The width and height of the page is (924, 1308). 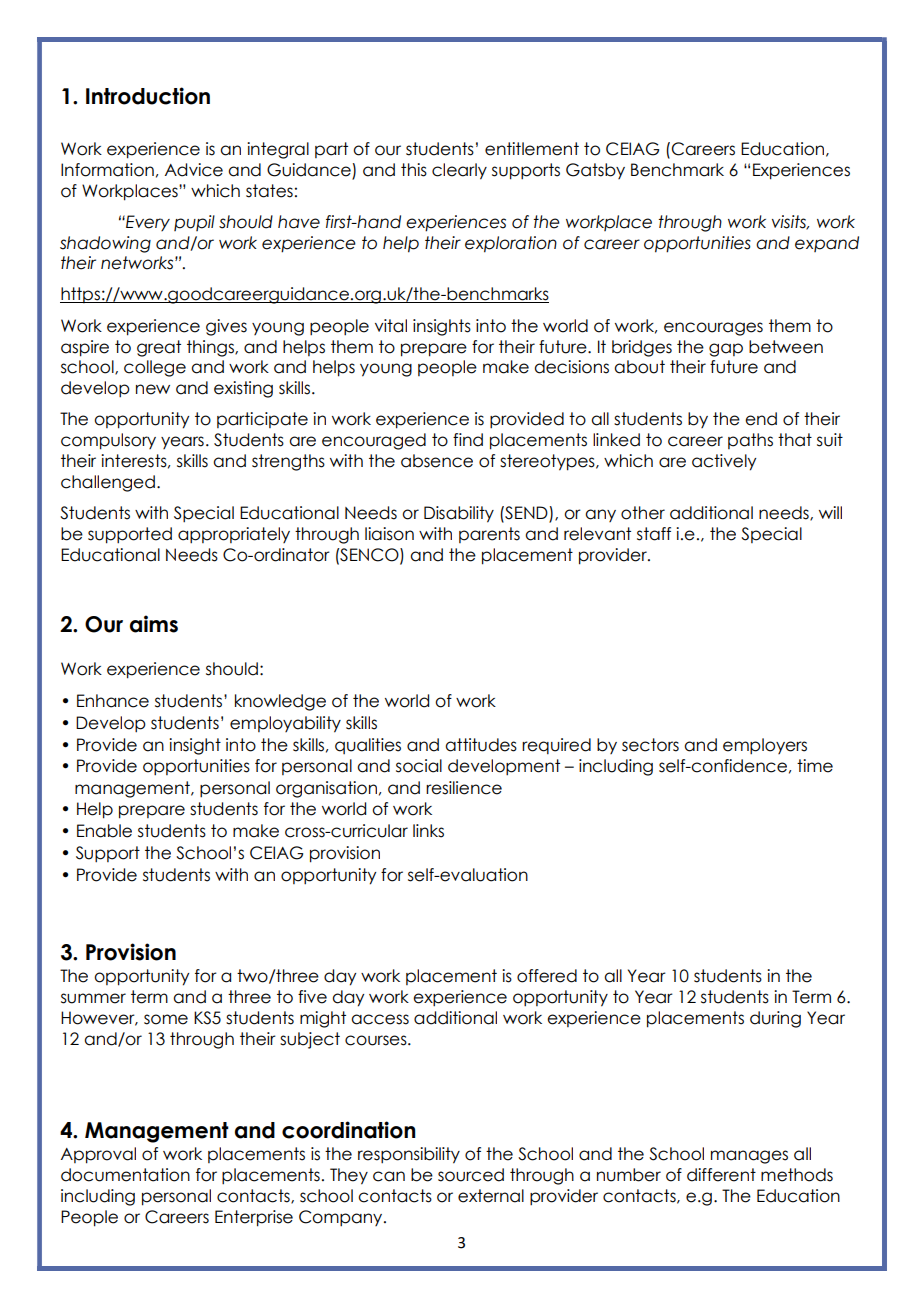 I want to click on different, so click(x=721, y=1175).
